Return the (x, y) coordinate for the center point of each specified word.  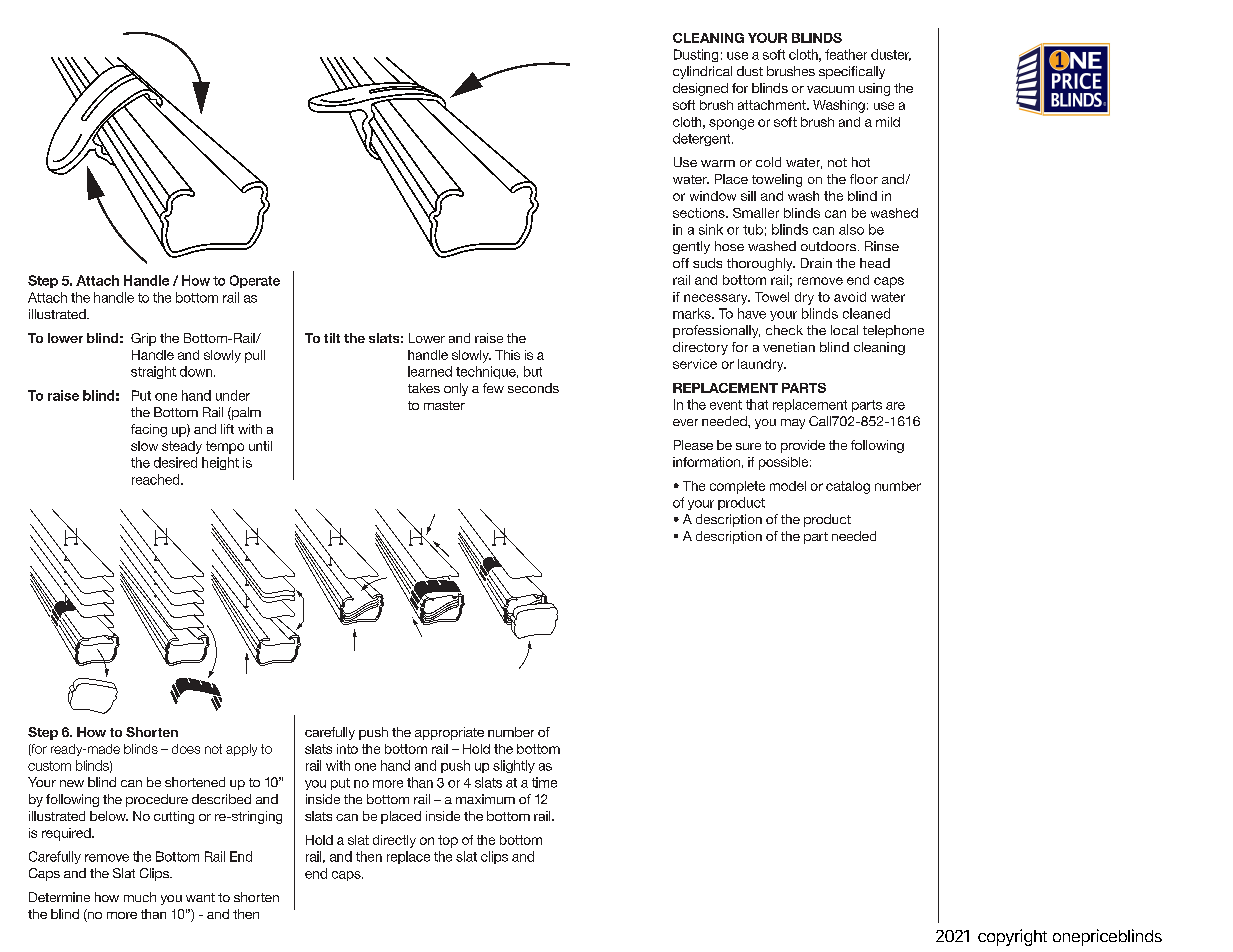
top (448, 841)
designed (700, 89)
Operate (255, 281)
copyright (1012, 937)
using (874, 89)
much (140, 897)
